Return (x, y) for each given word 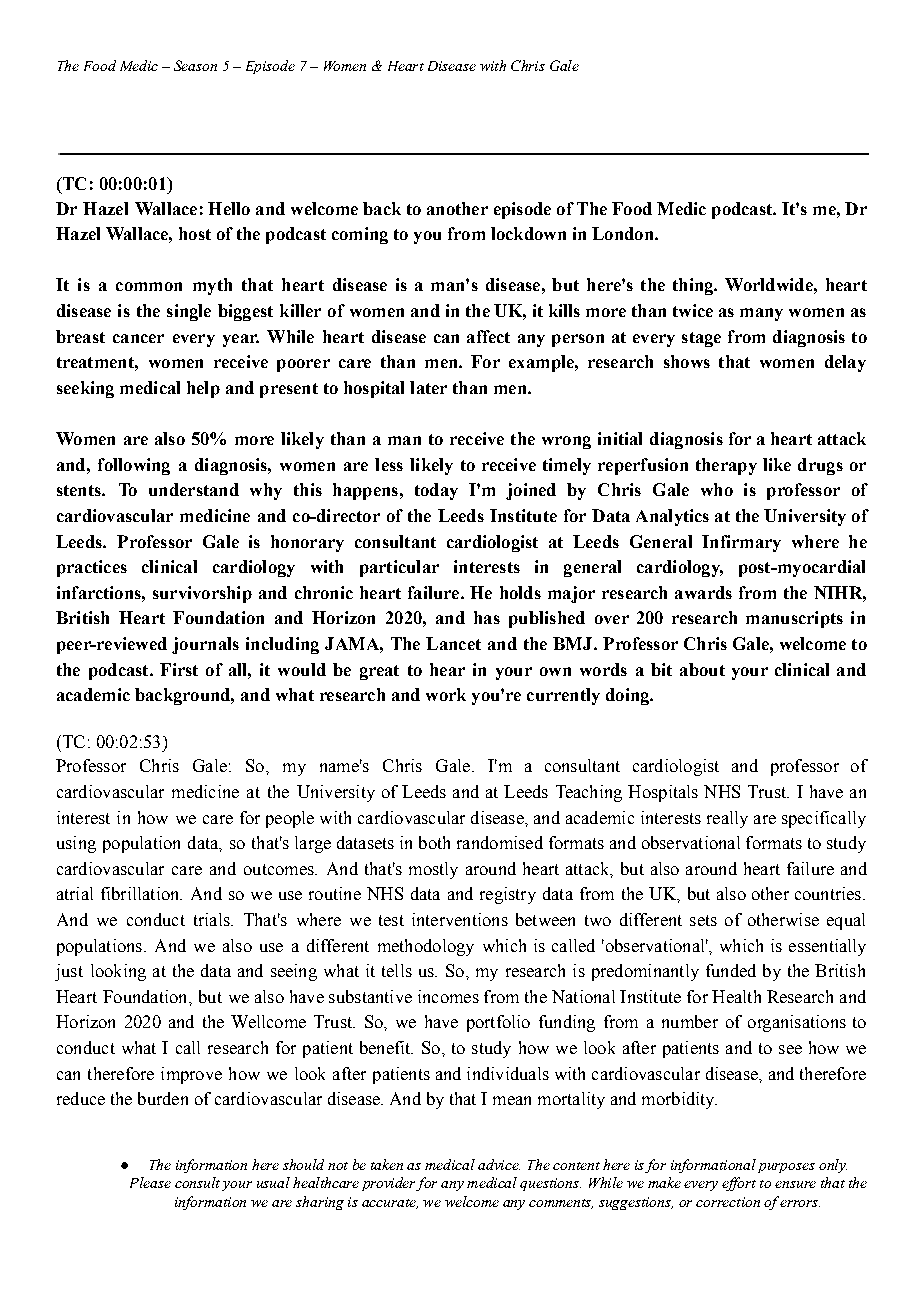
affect (488, 336)
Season (195, 65)
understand (194, 489)
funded (731, 970)
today (436, 491)
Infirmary (741, 543)
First (179, 669)
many (761, 314)
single (189, 312)
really (727, 819)
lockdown (528, 233)
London (624, 233)
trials (213, 919)
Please (150, 1182)
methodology (426, 947)
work (446, 694)
